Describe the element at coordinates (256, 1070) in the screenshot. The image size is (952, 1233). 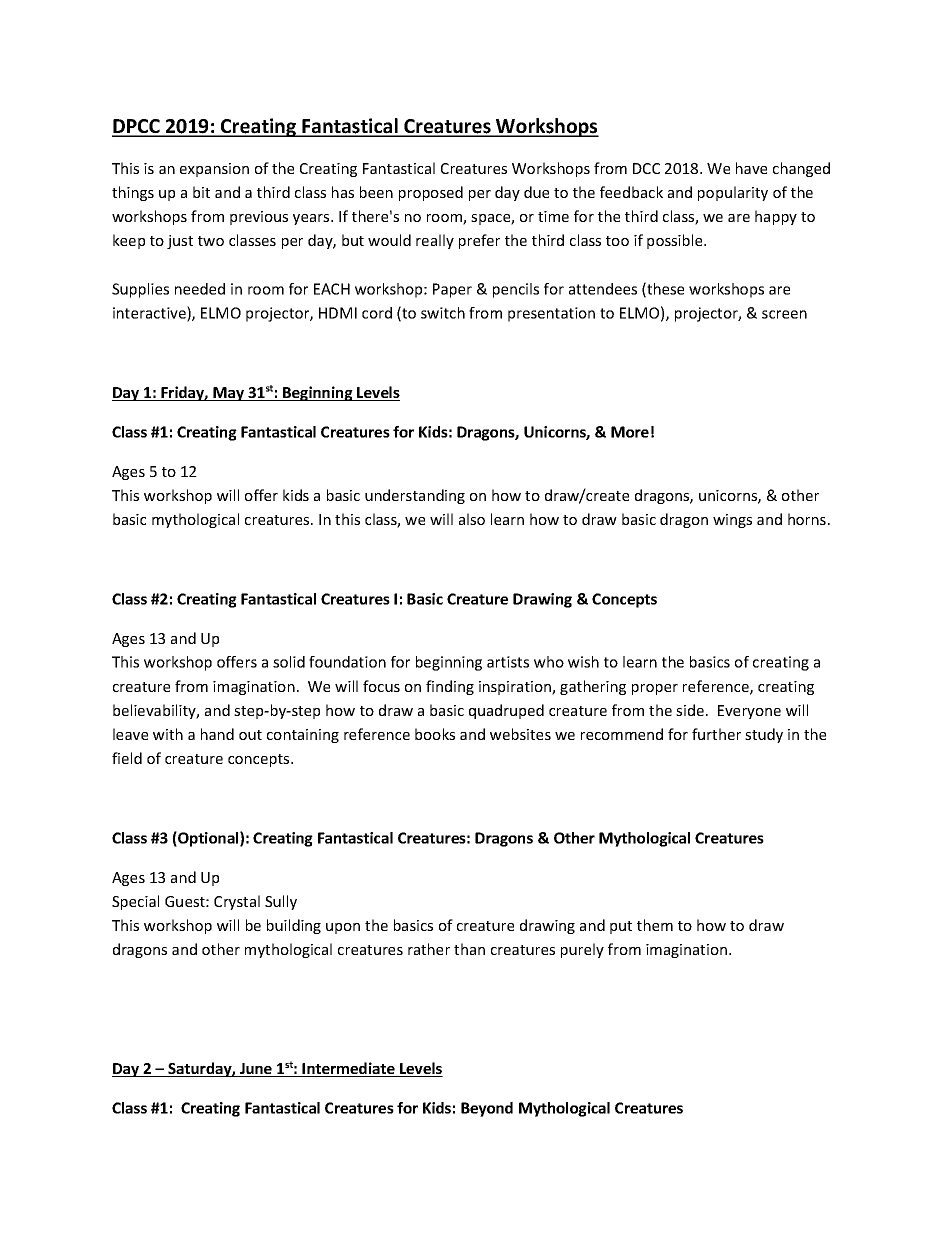
I see `June` at that location.
